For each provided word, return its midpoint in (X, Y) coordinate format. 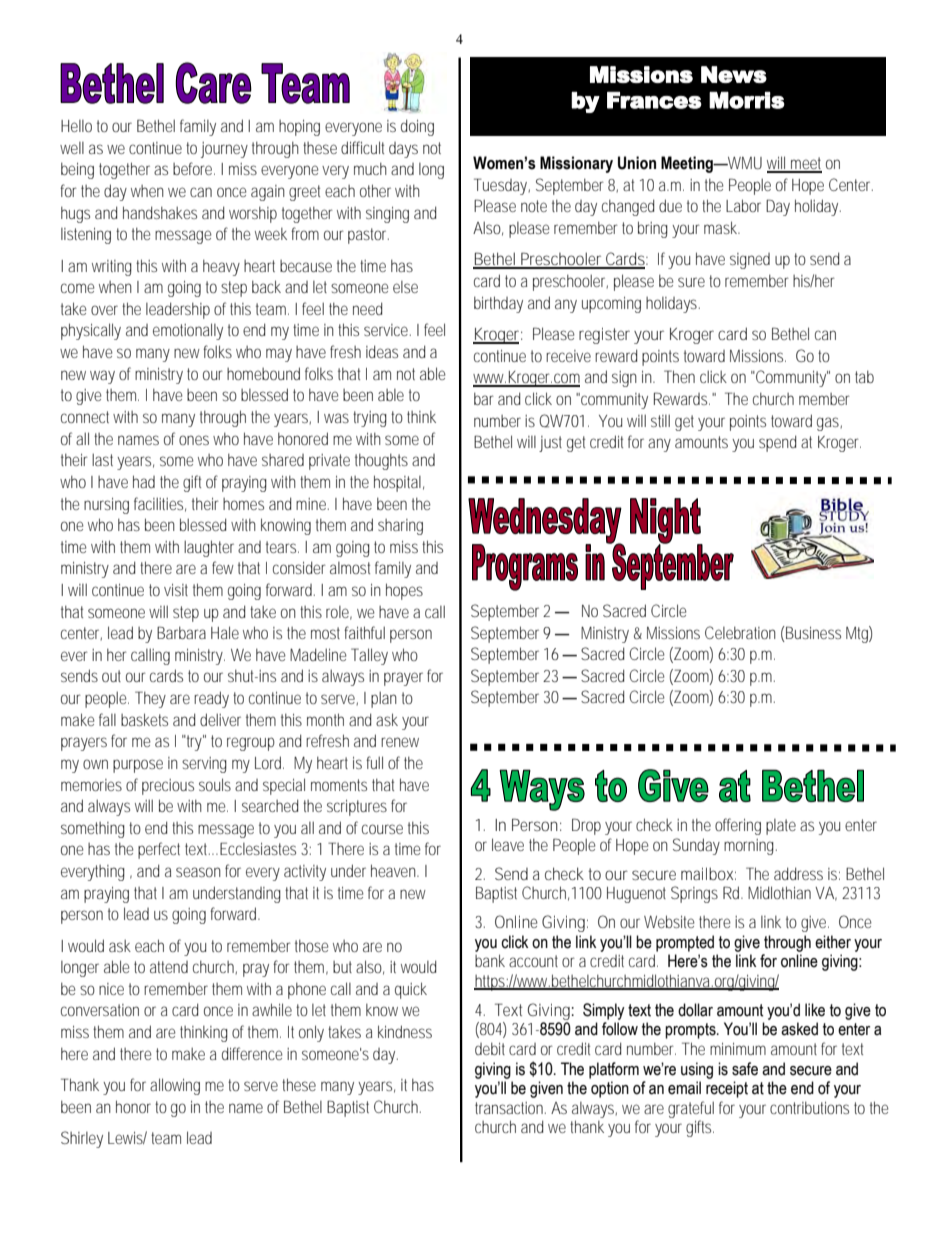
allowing (175, 1086)
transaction (510, 1108)
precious (168, 787)
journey (224, 150)
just (550, 444)
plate (781, 827)
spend (777, 443)
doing (417, 127)
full (374, 762)
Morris (747, 100)
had (144, 481)
